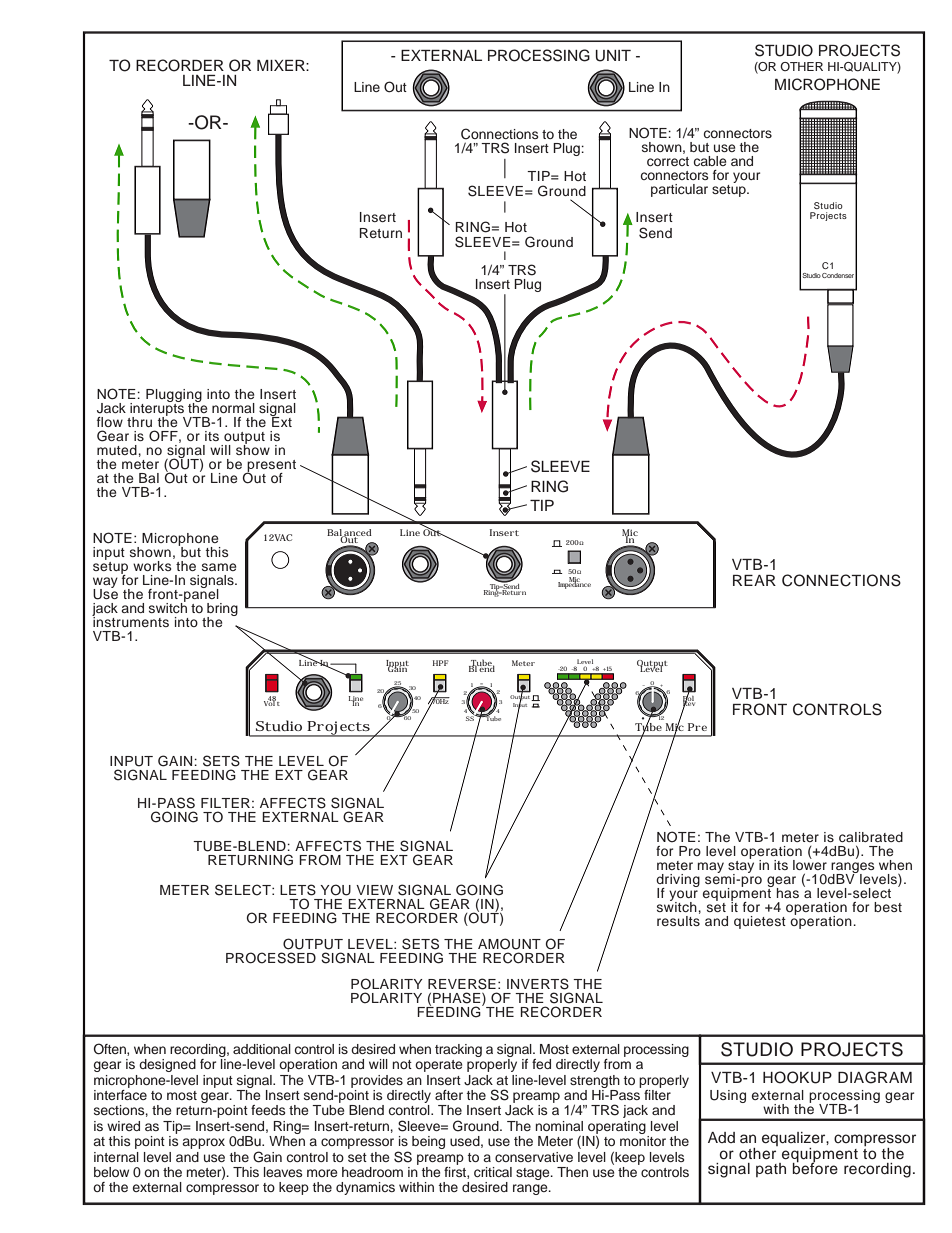  What do you see at coordinates (668, 161) in the page?
I see `correct` at bounding box center [668, 161].
